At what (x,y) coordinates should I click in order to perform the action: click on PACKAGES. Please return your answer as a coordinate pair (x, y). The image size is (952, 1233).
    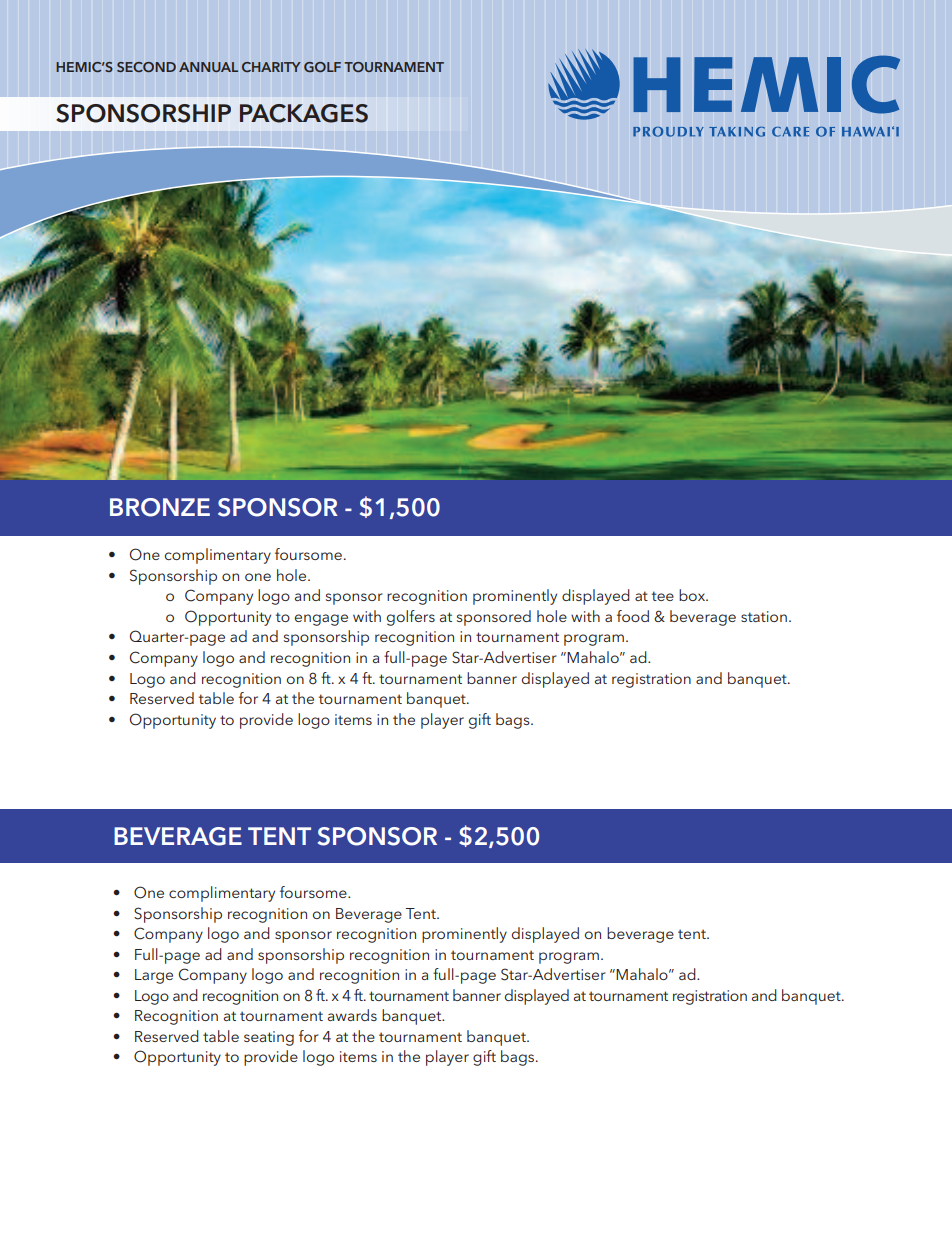
    Looking at the image, I should click on (304, 113).
